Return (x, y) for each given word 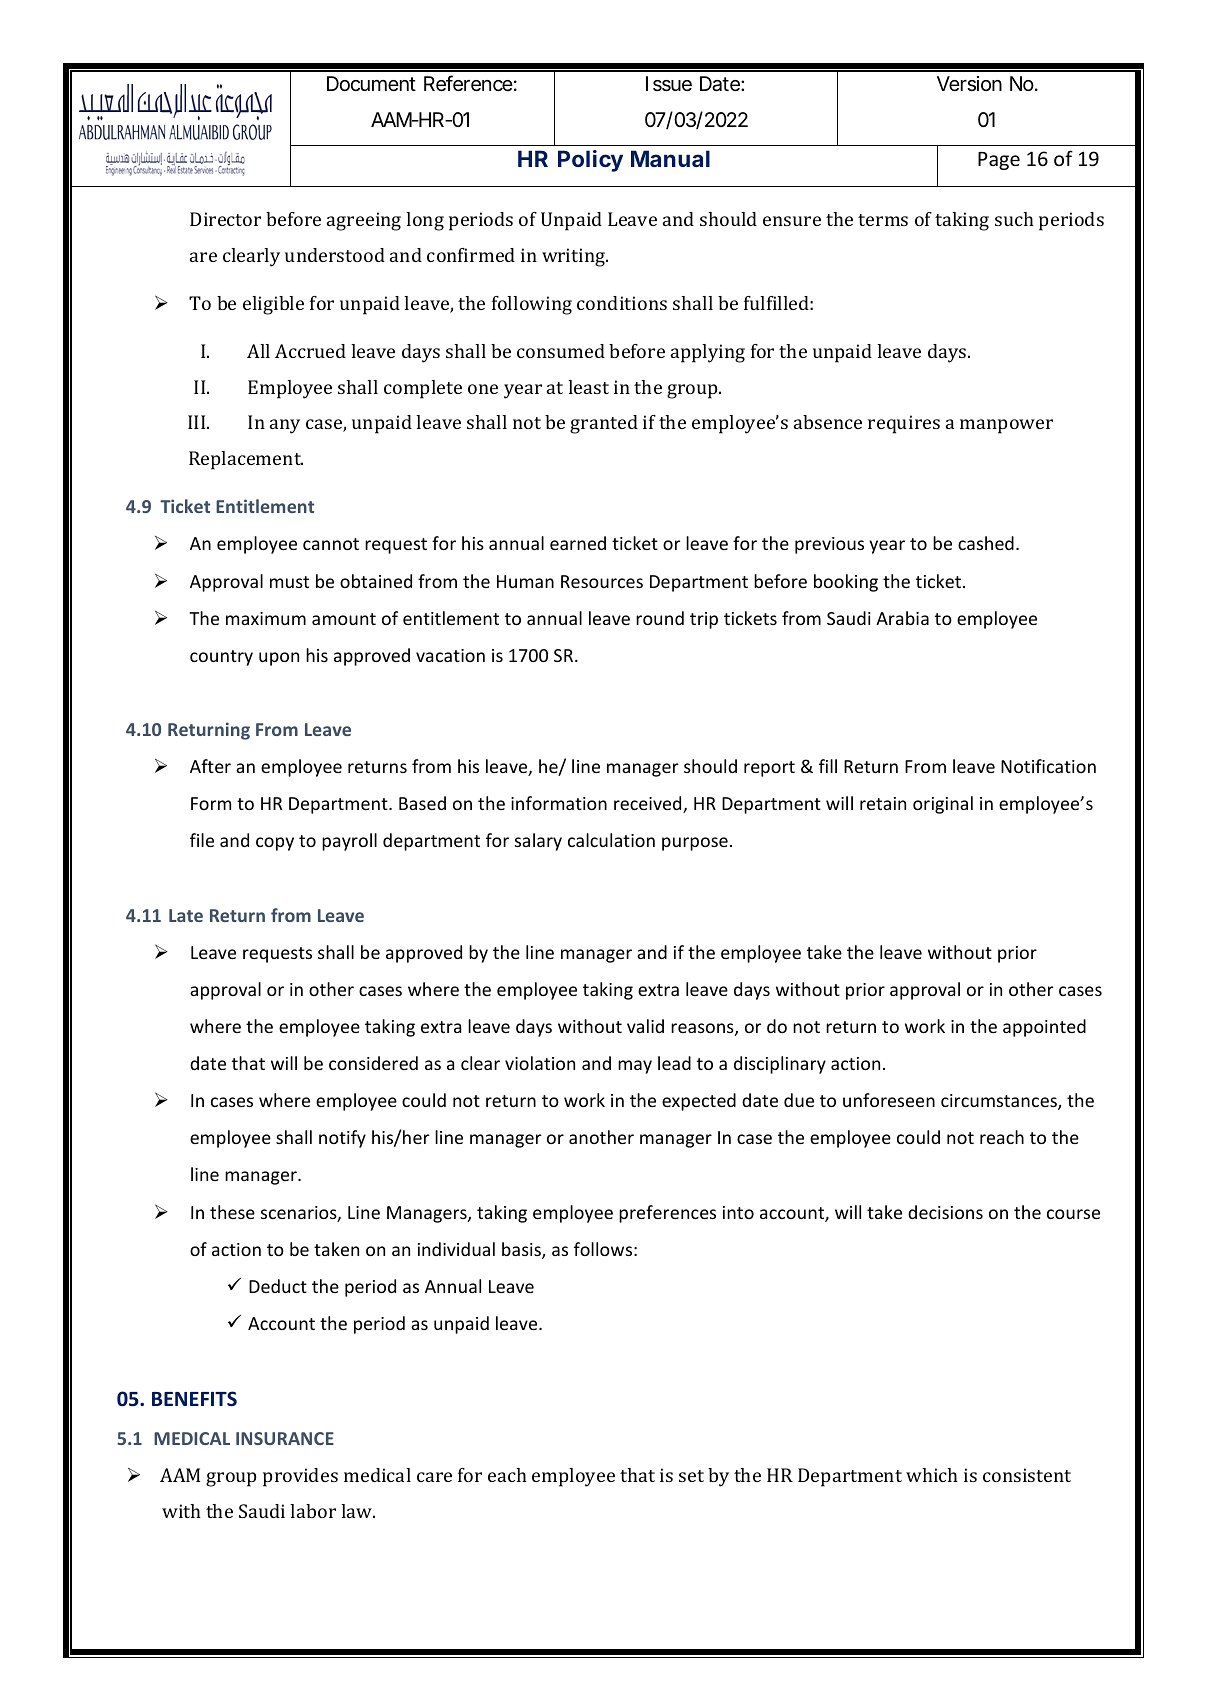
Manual (670, 158)
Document (371, 83)
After (210, 766)
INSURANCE (285, 1438)
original (943, 805)
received (649, 804)
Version (969, 84)
